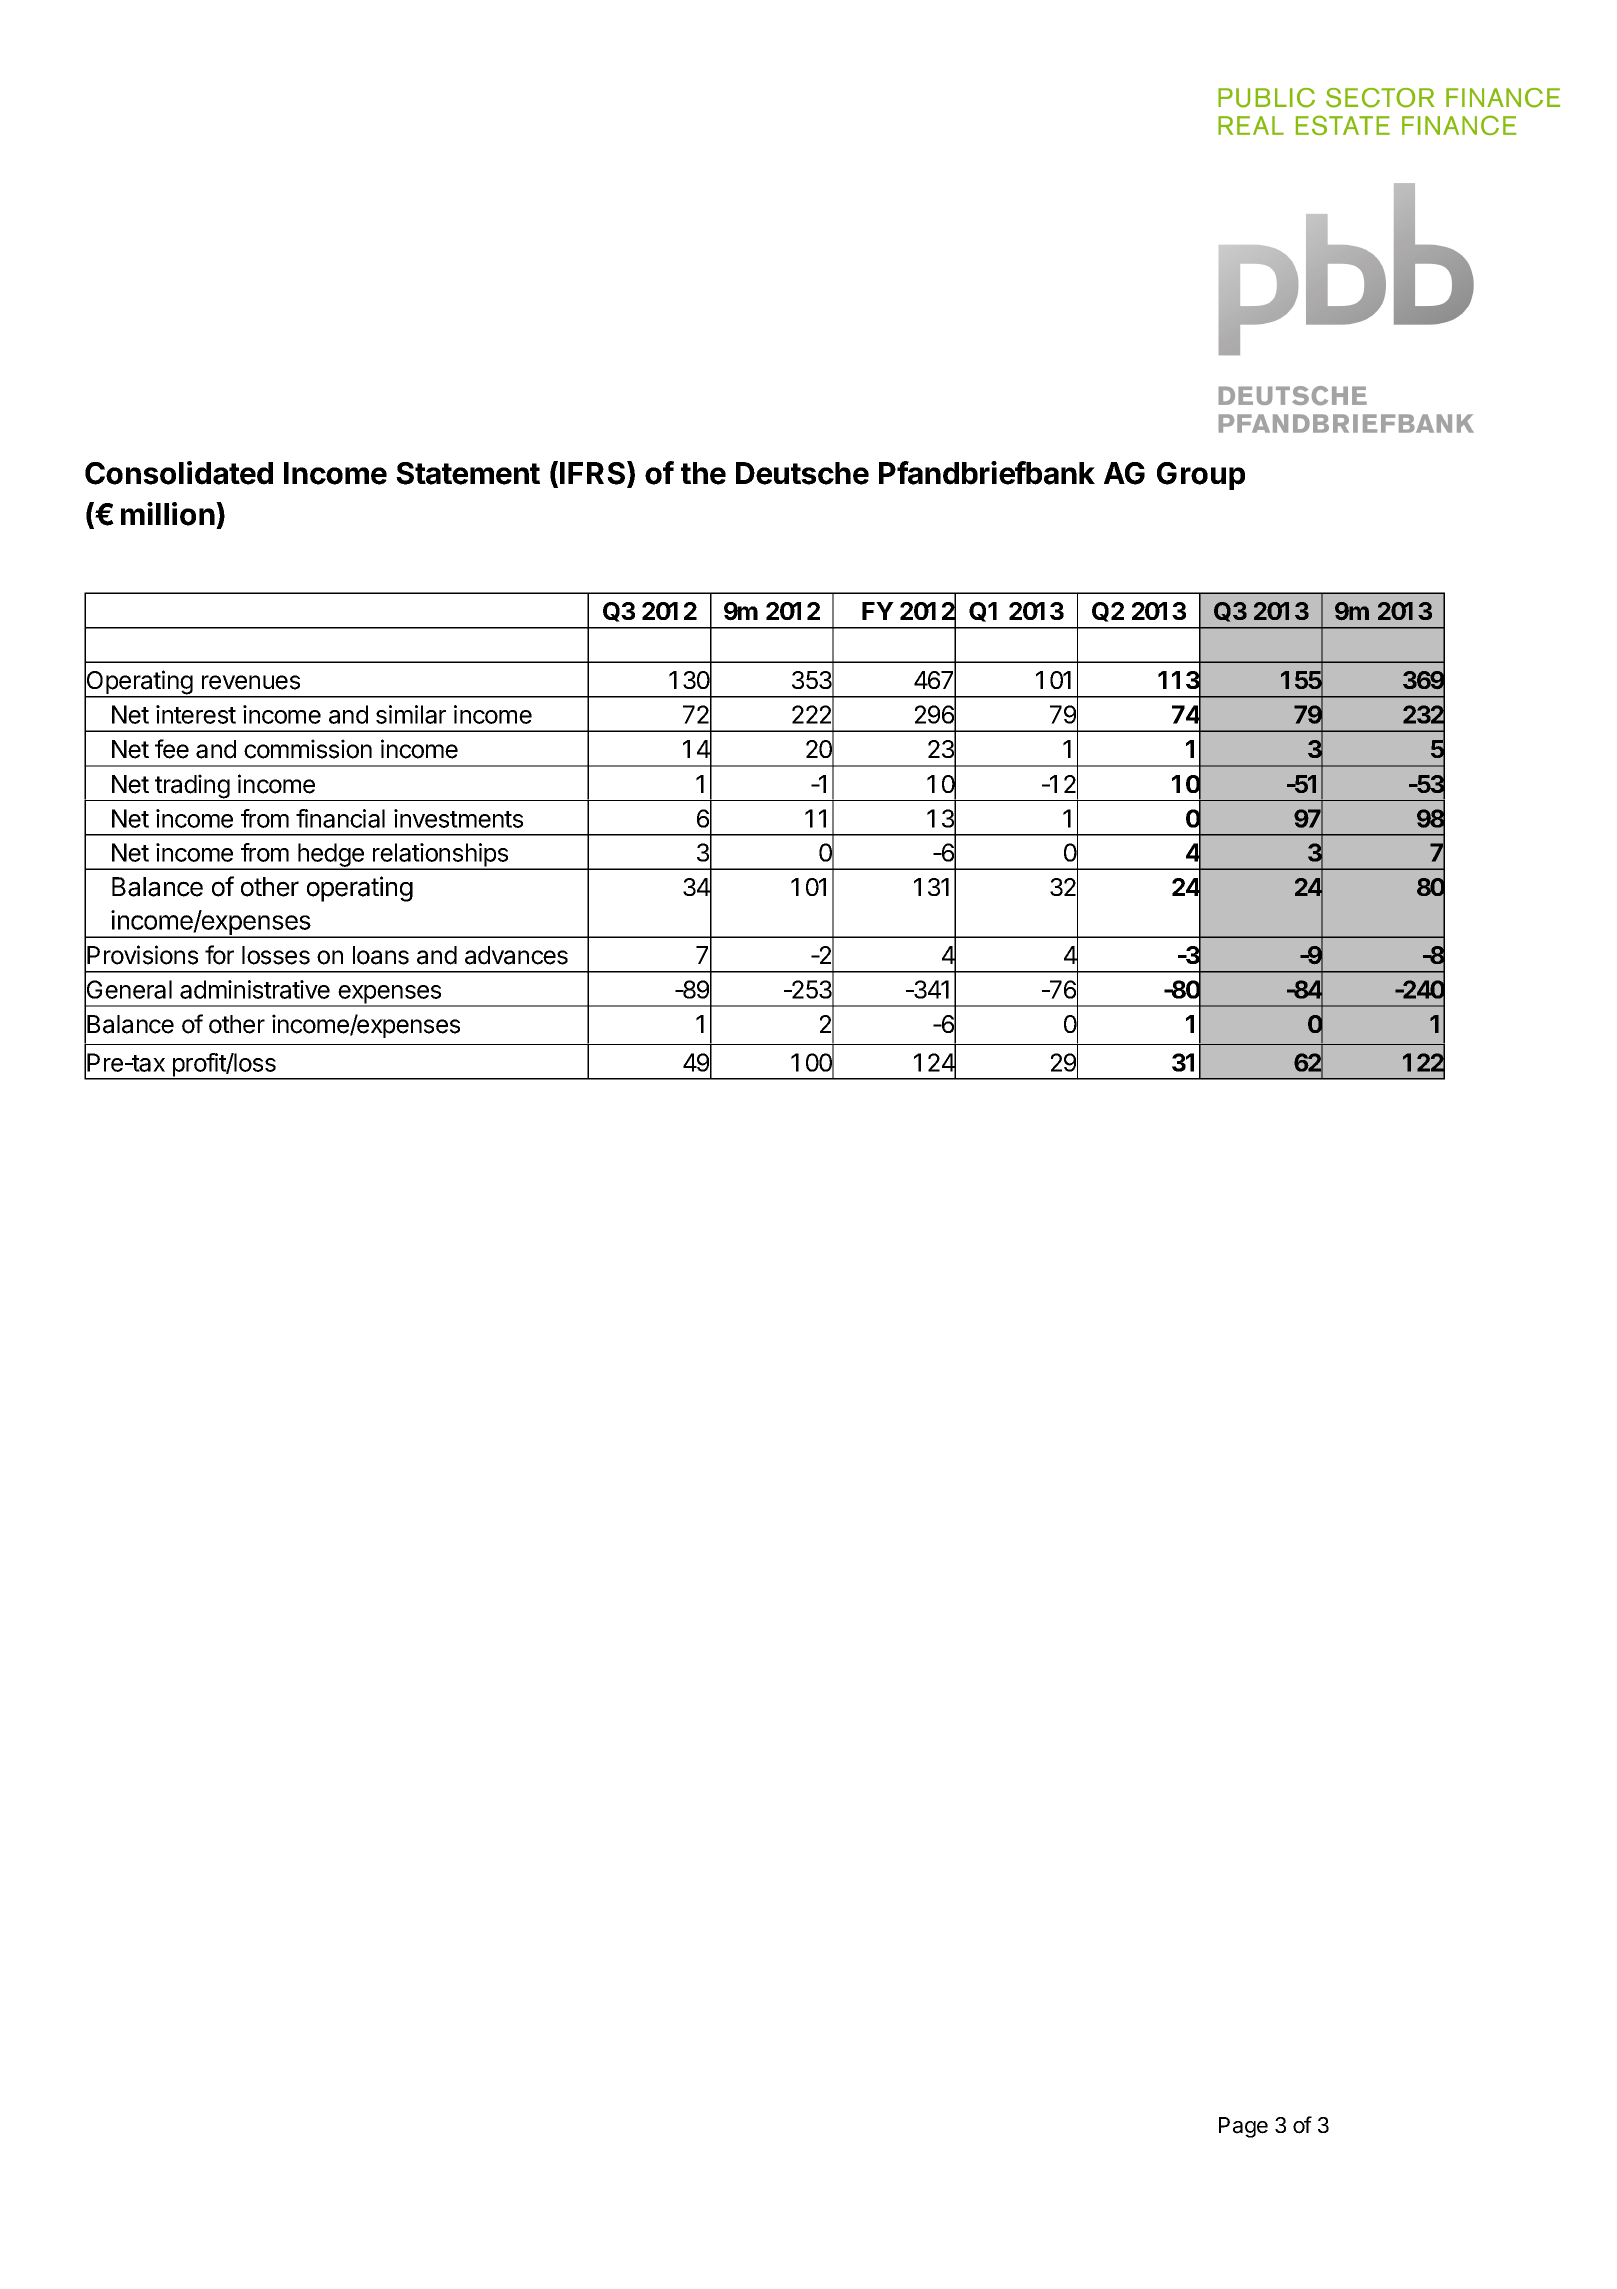 This image has width=1617, height=2289. I want to click on Page, so click(1243, 2127).
